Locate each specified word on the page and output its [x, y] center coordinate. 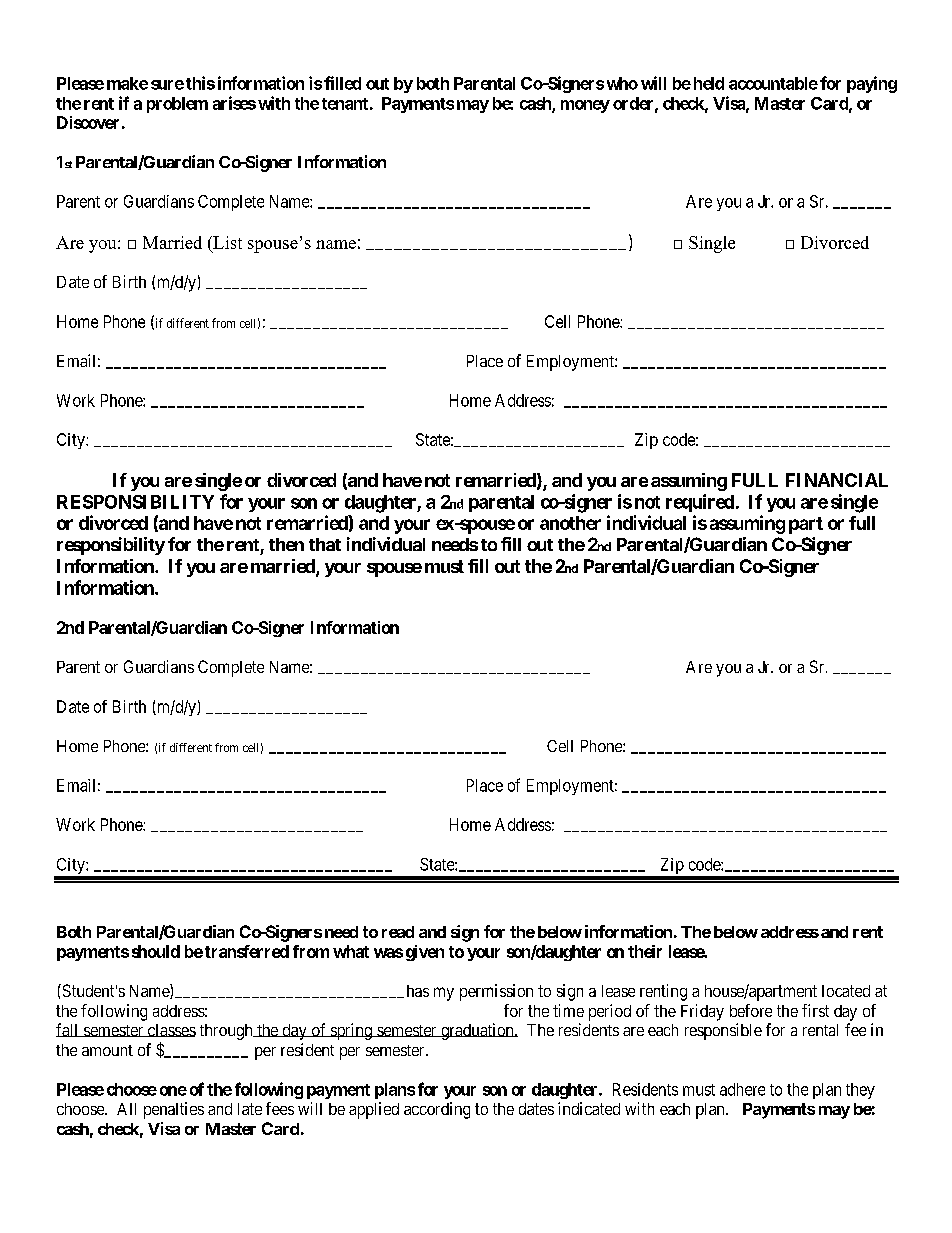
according [437, 1110]
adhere [742, 1089]
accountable [773, 83]
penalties [174, 1110]
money [585, 106]
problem [177, 105]
